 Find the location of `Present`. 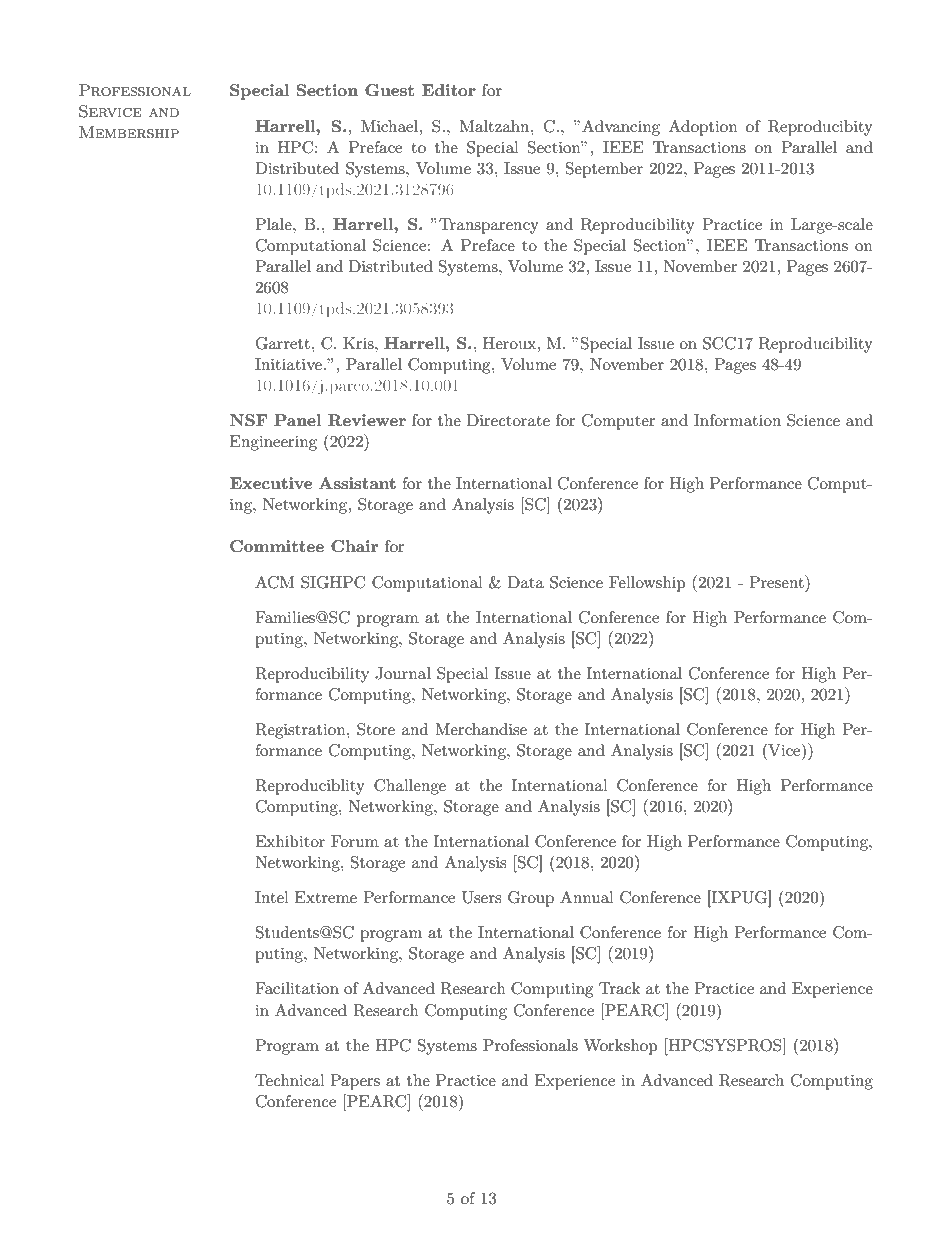

Present is located at coordinates (777, 581).
